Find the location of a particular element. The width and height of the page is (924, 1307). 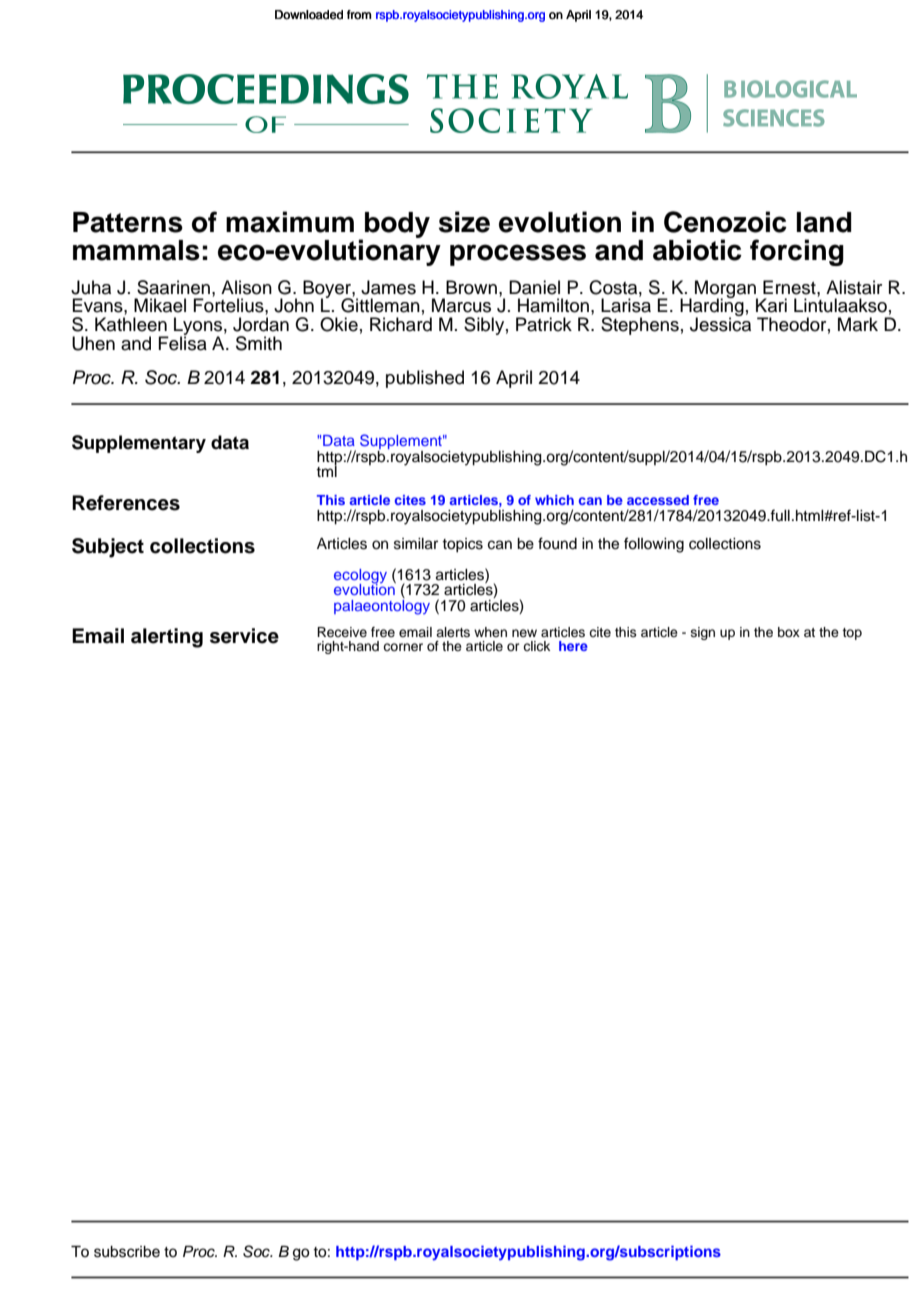

from is located at coordinates (359, 15).
